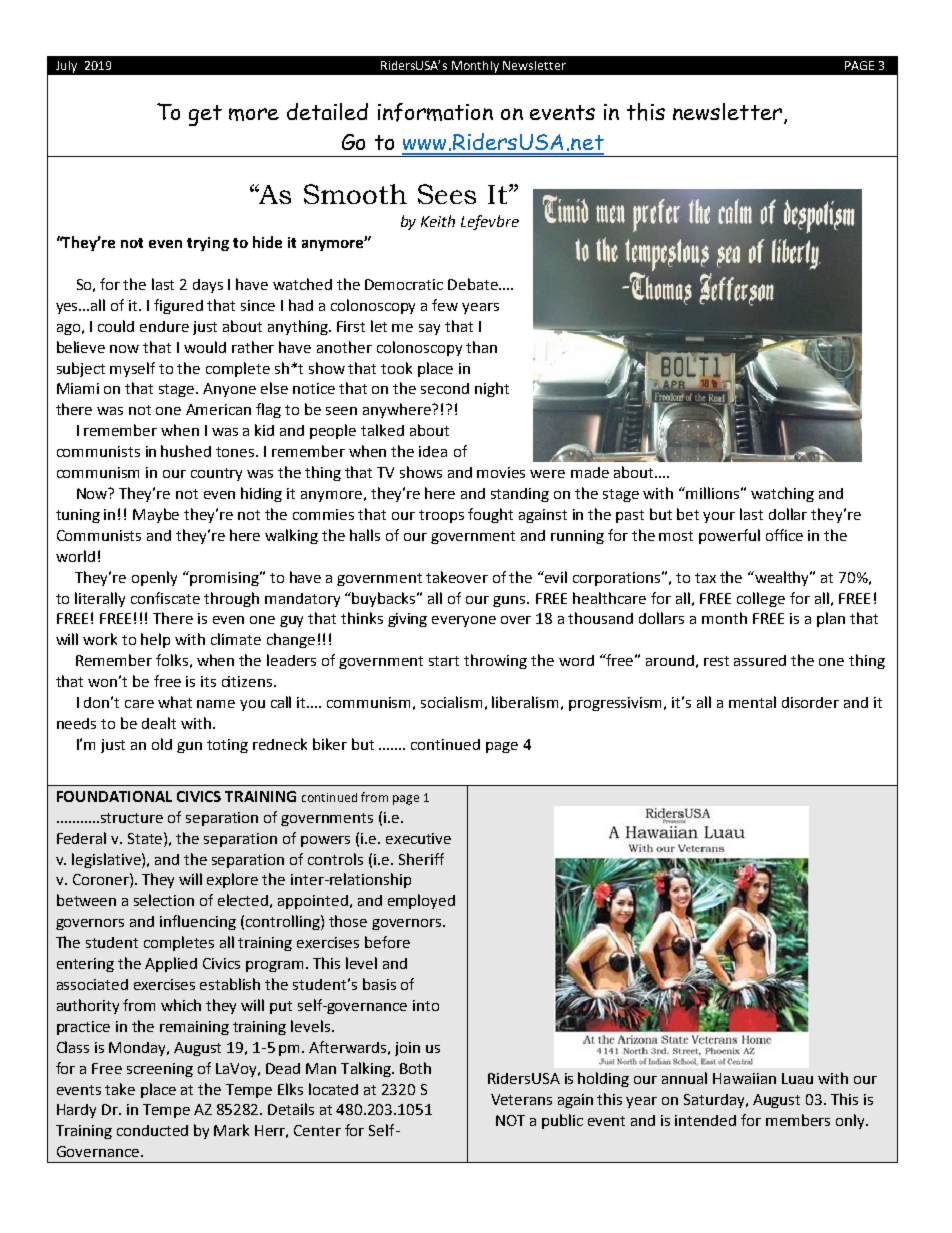  I want to click on watching, so click(782, 494).
